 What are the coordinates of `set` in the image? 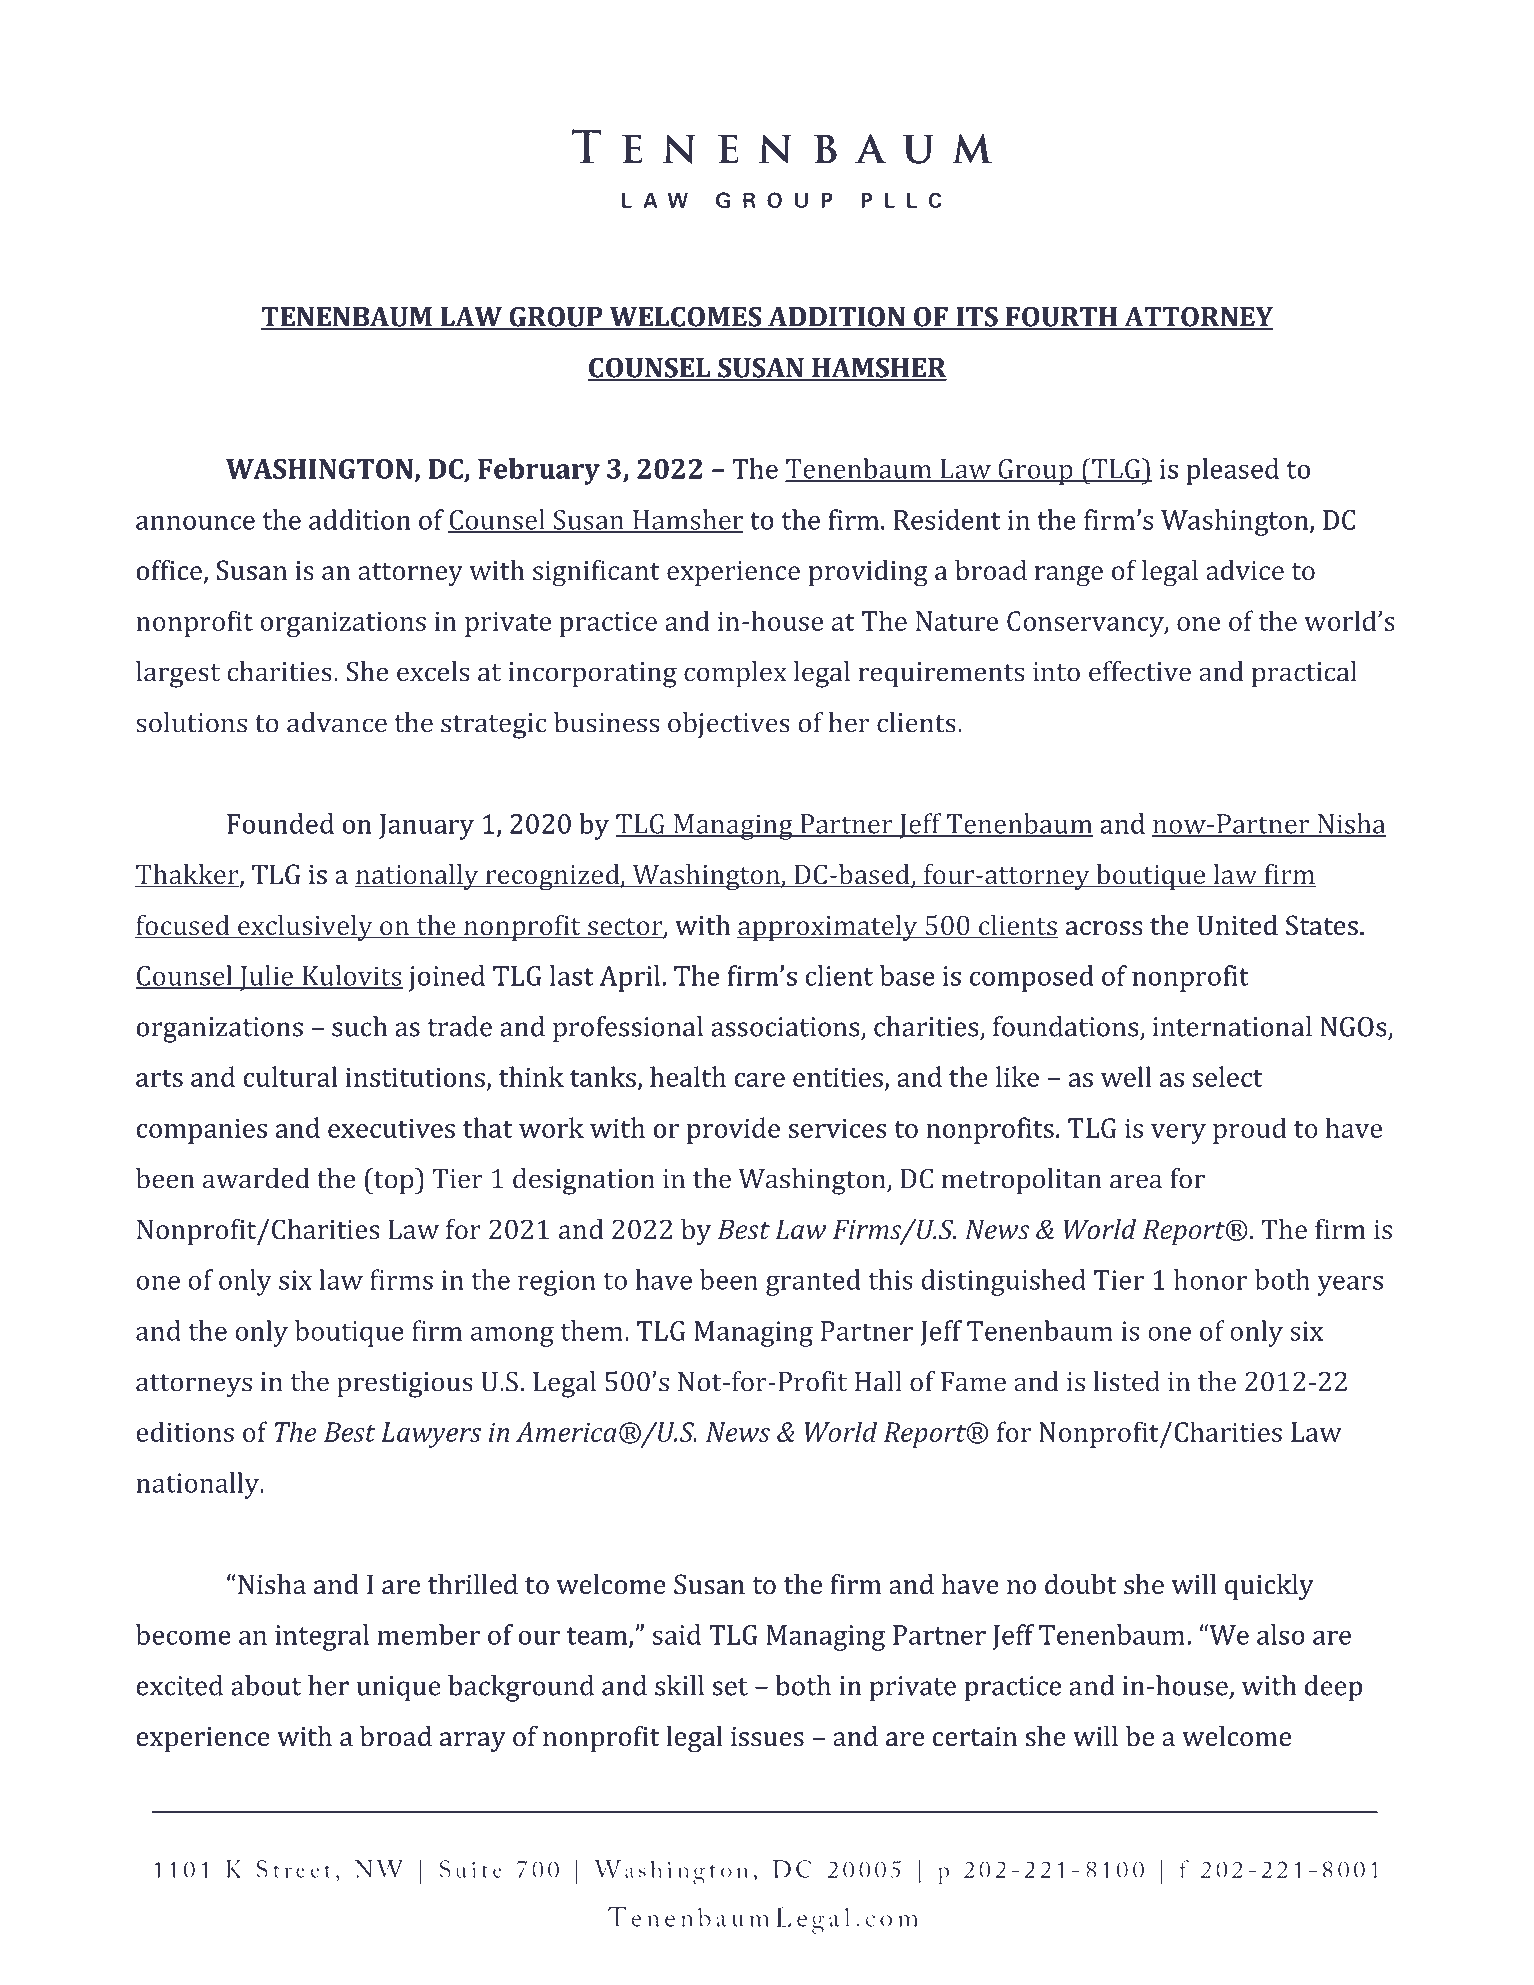 It's located at (730, 1687).
